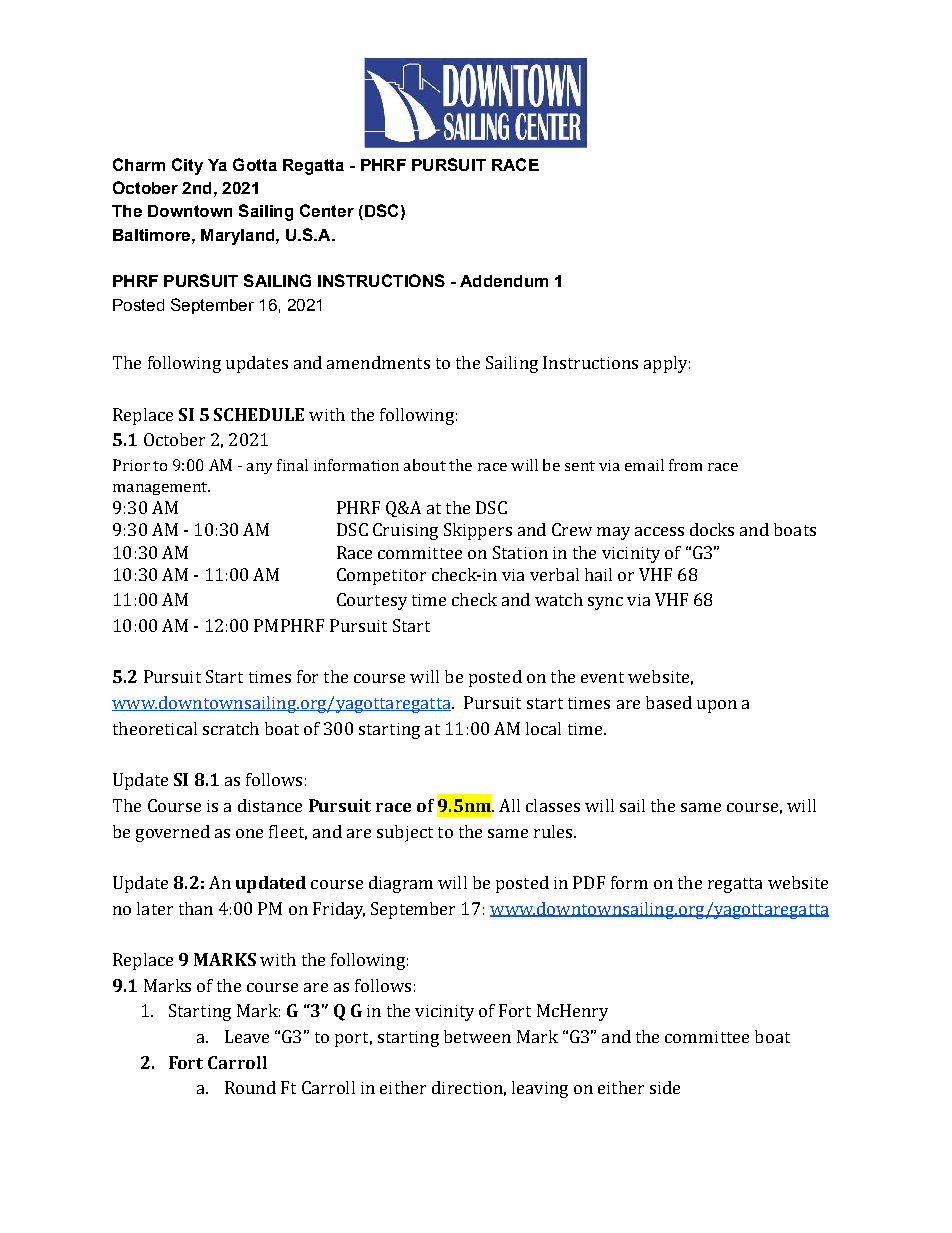  I want to click on sync, so click(605, 603).
